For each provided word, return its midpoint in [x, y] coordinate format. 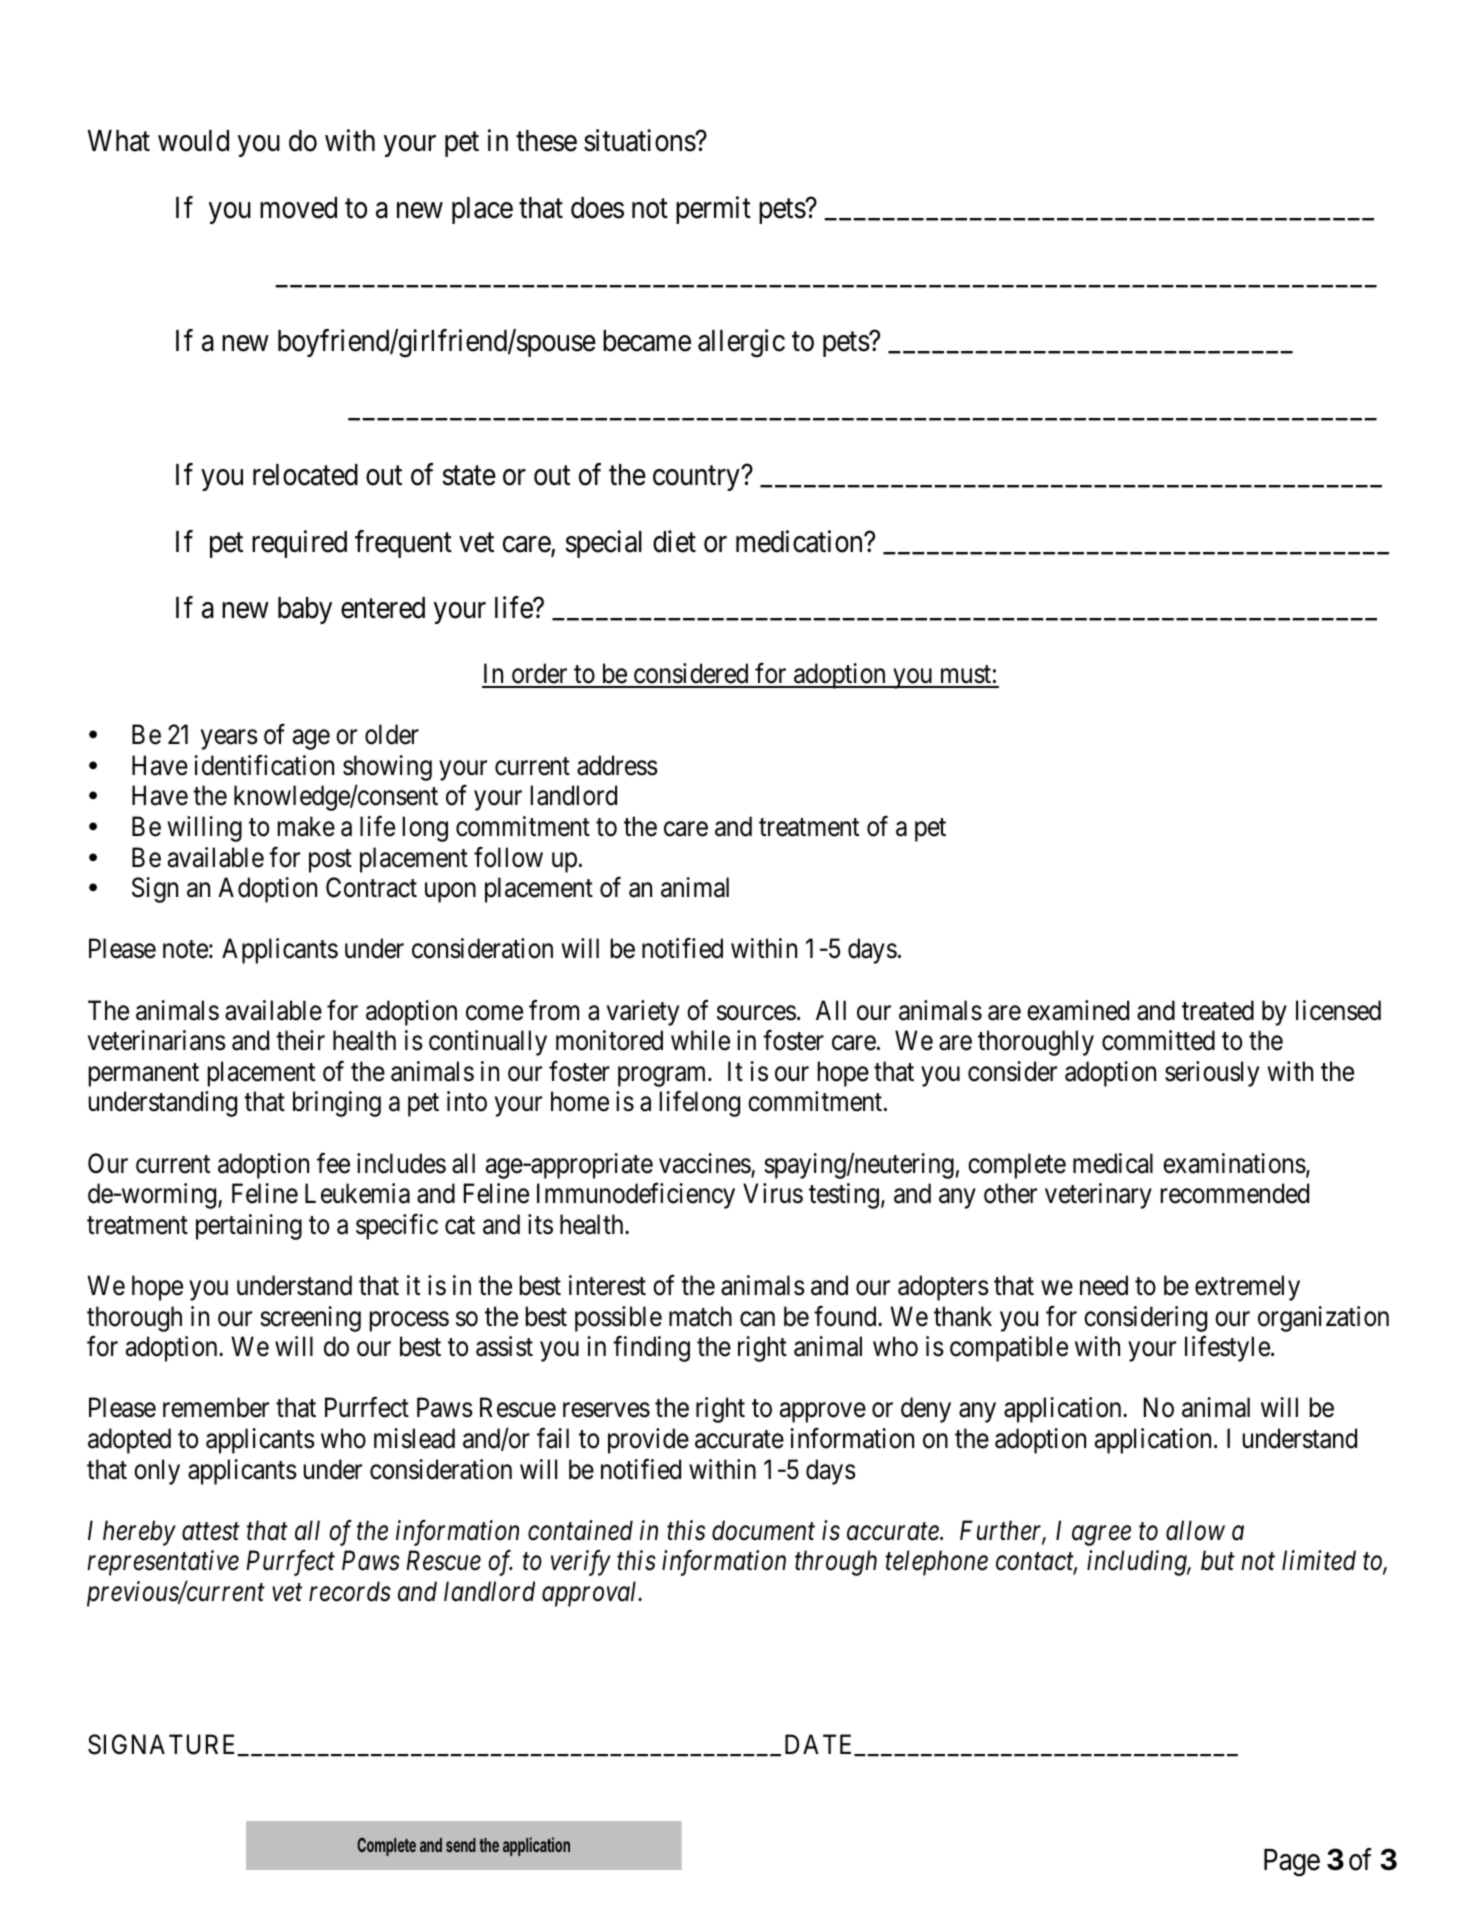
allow [1195, 1530]
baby [305, 610]
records [350, 1591]
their [300, 1040]
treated [1218, 1010]
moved [298, 208]
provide [648, 1441]
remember [216, 1407]
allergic [741, 344]
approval [591, 1594]
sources [756, 1013]
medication [800, 541]
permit [713, 210]
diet [674, 541]
